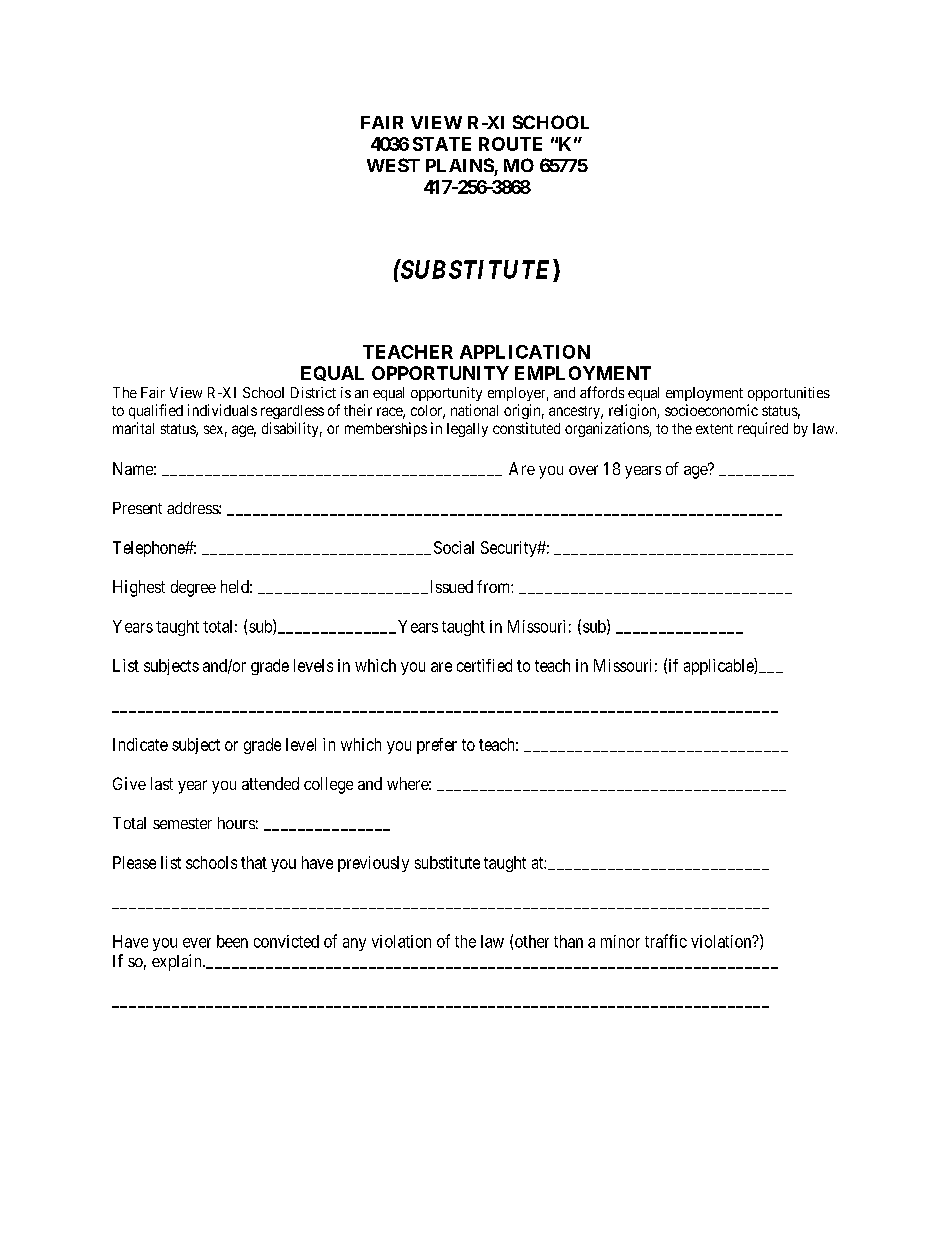 This page has height=1233, width=952. What do you see at coordinates (140, 744) in the page?
I see `Indicate` at bounding box center [140, 744].
